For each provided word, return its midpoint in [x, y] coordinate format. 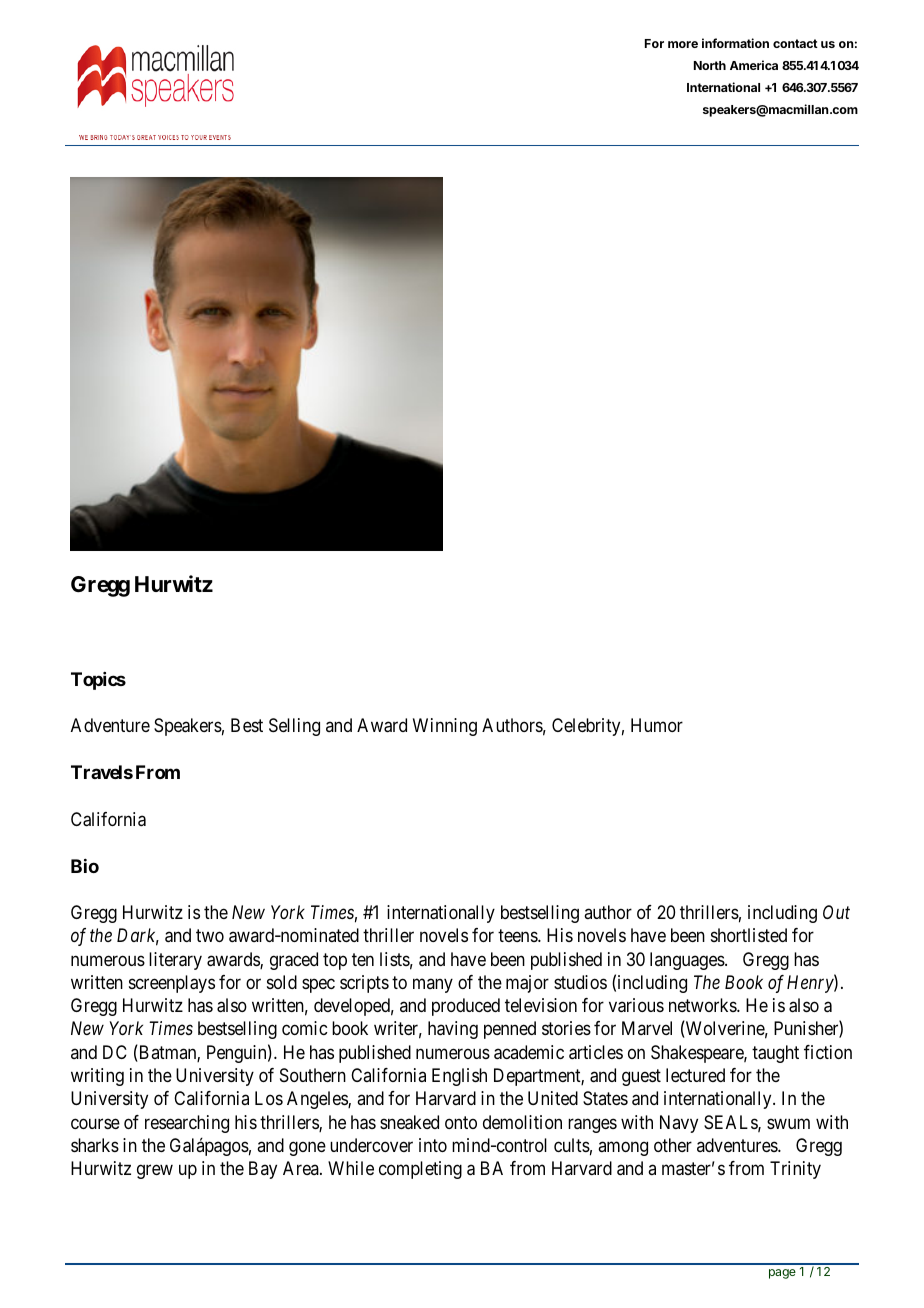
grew [155, 1172]
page [782, 1274]
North [710, 65]
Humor [657, 725]
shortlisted [749, 935]
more [683, 44]
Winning [445, 727]
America [754, 65]
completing [420, 1170]
